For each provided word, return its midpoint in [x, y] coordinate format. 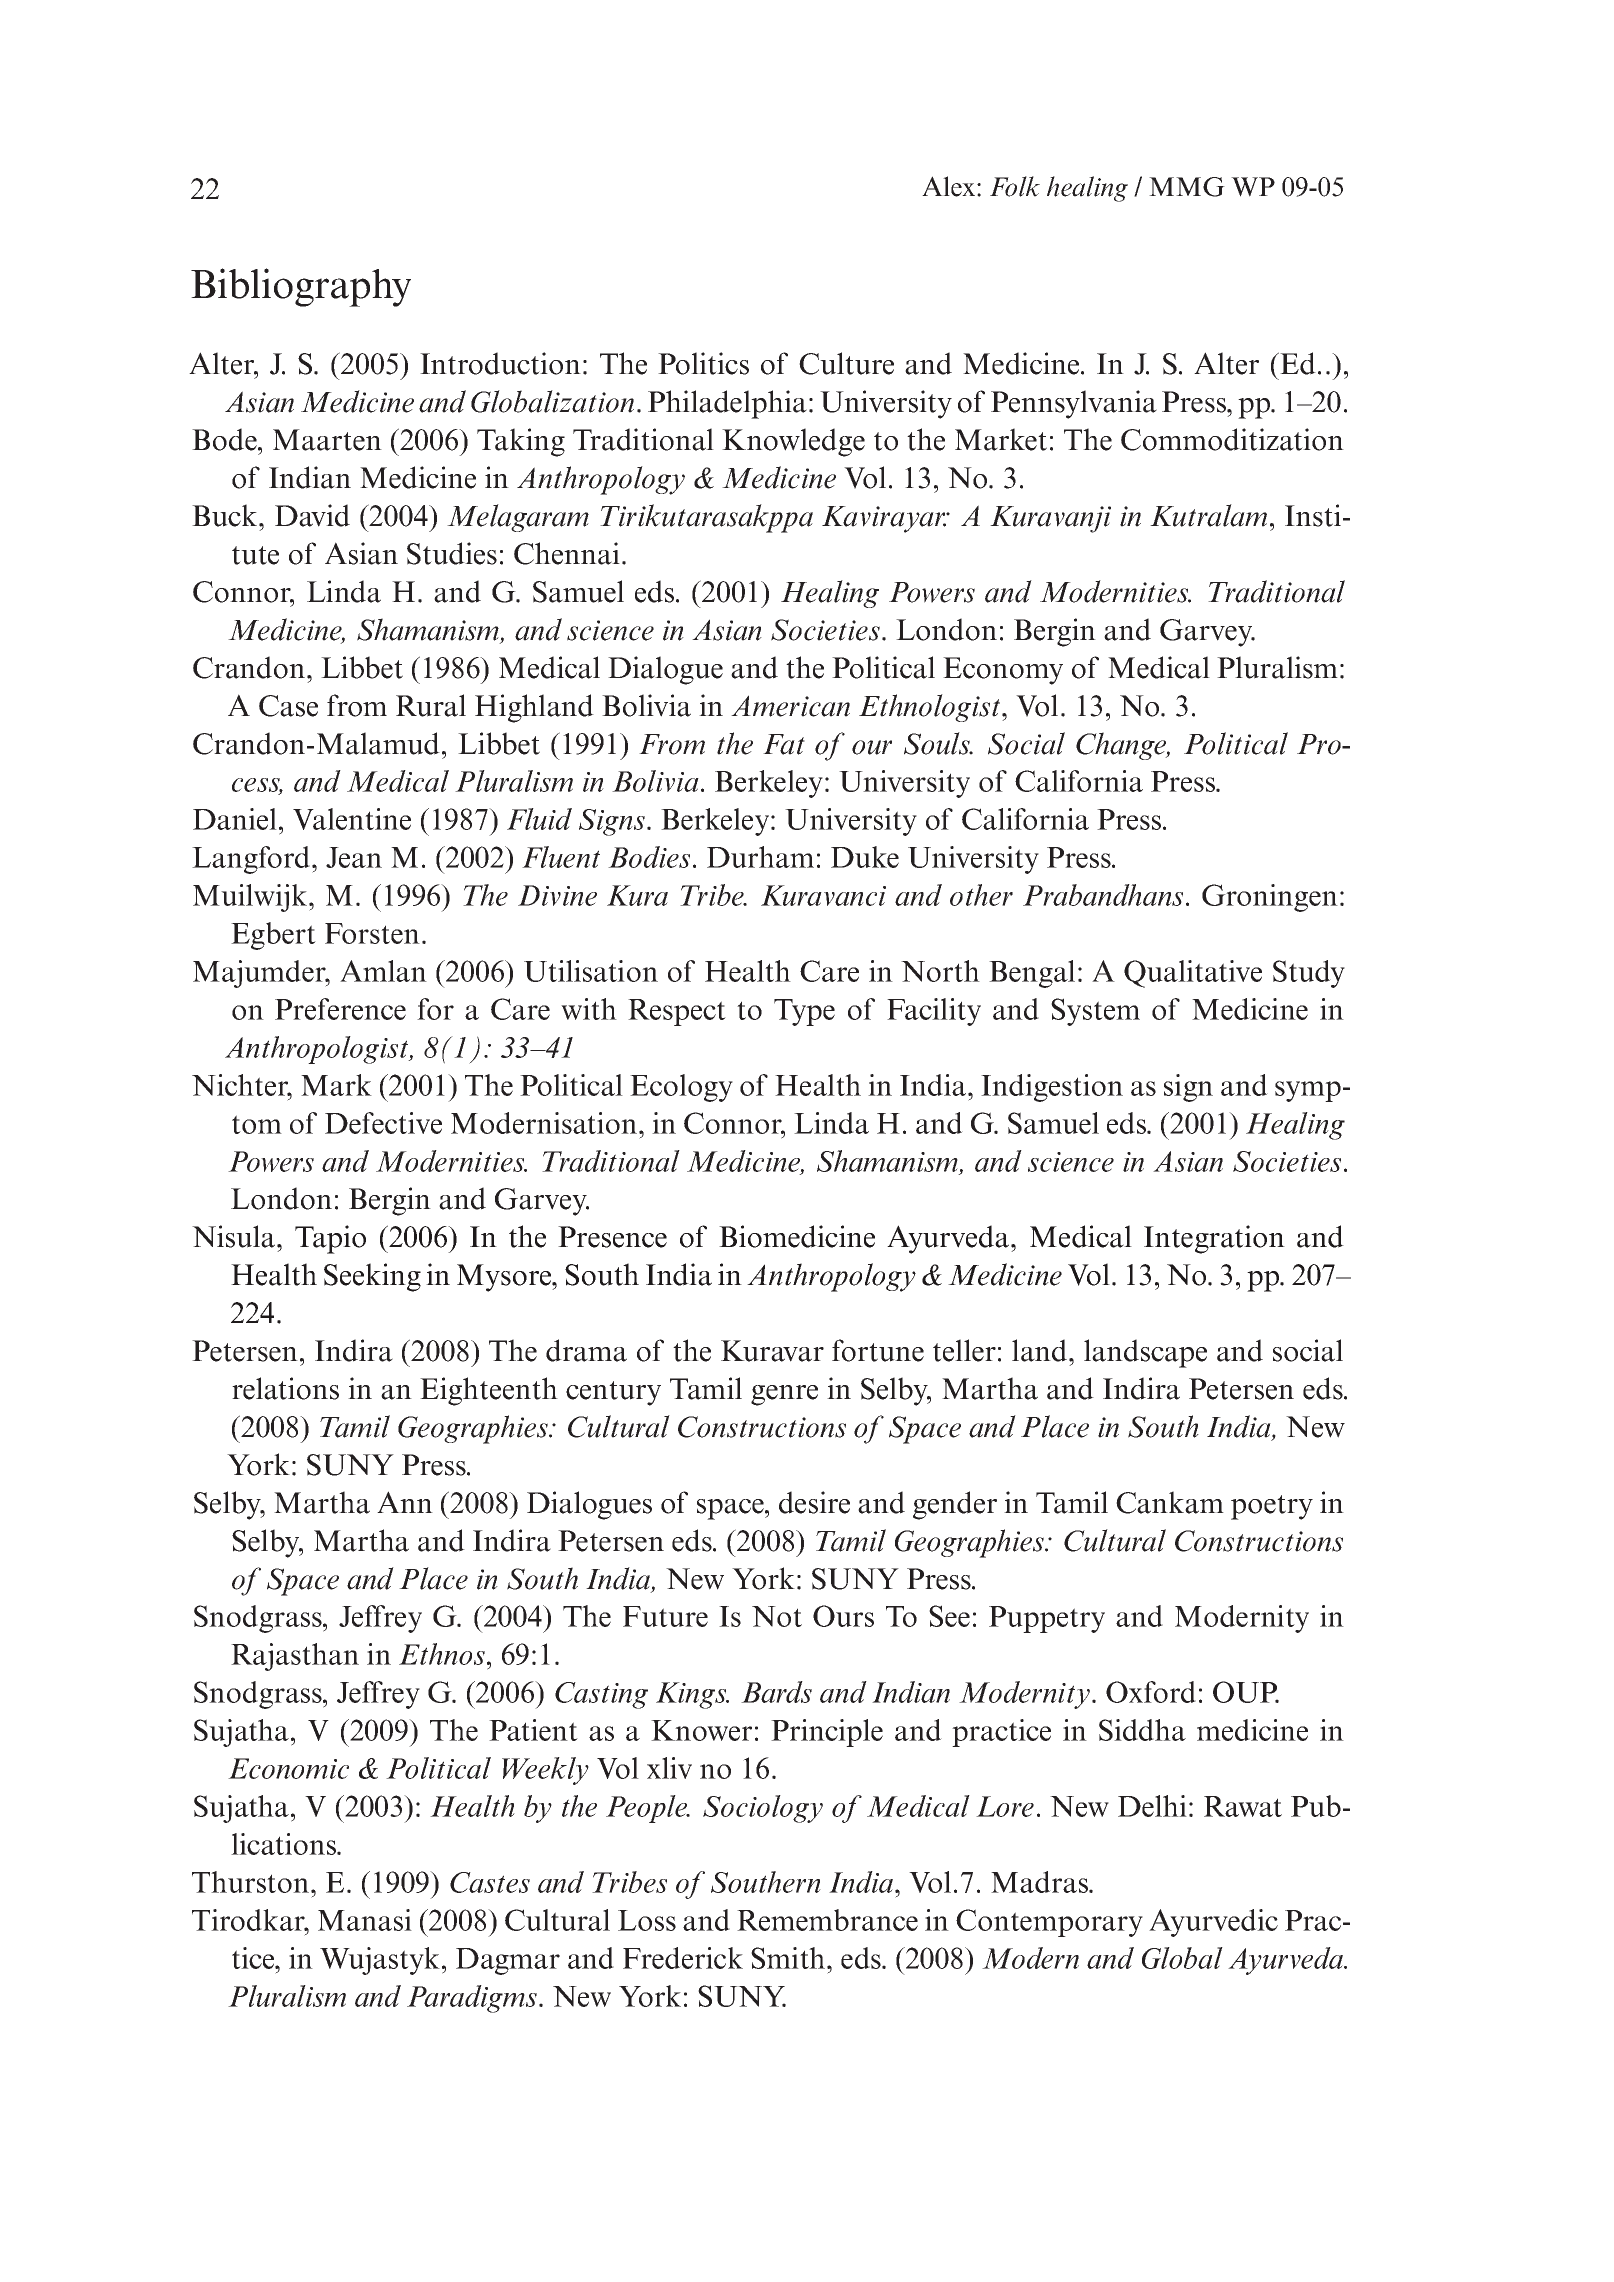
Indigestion [1052, 1088]
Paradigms [473, 1999]
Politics [703, 363]
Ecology [681, 1088]
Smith [789, 1958]
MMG [1187, 187]
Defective [383, 1123]
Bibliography [301, 287]
